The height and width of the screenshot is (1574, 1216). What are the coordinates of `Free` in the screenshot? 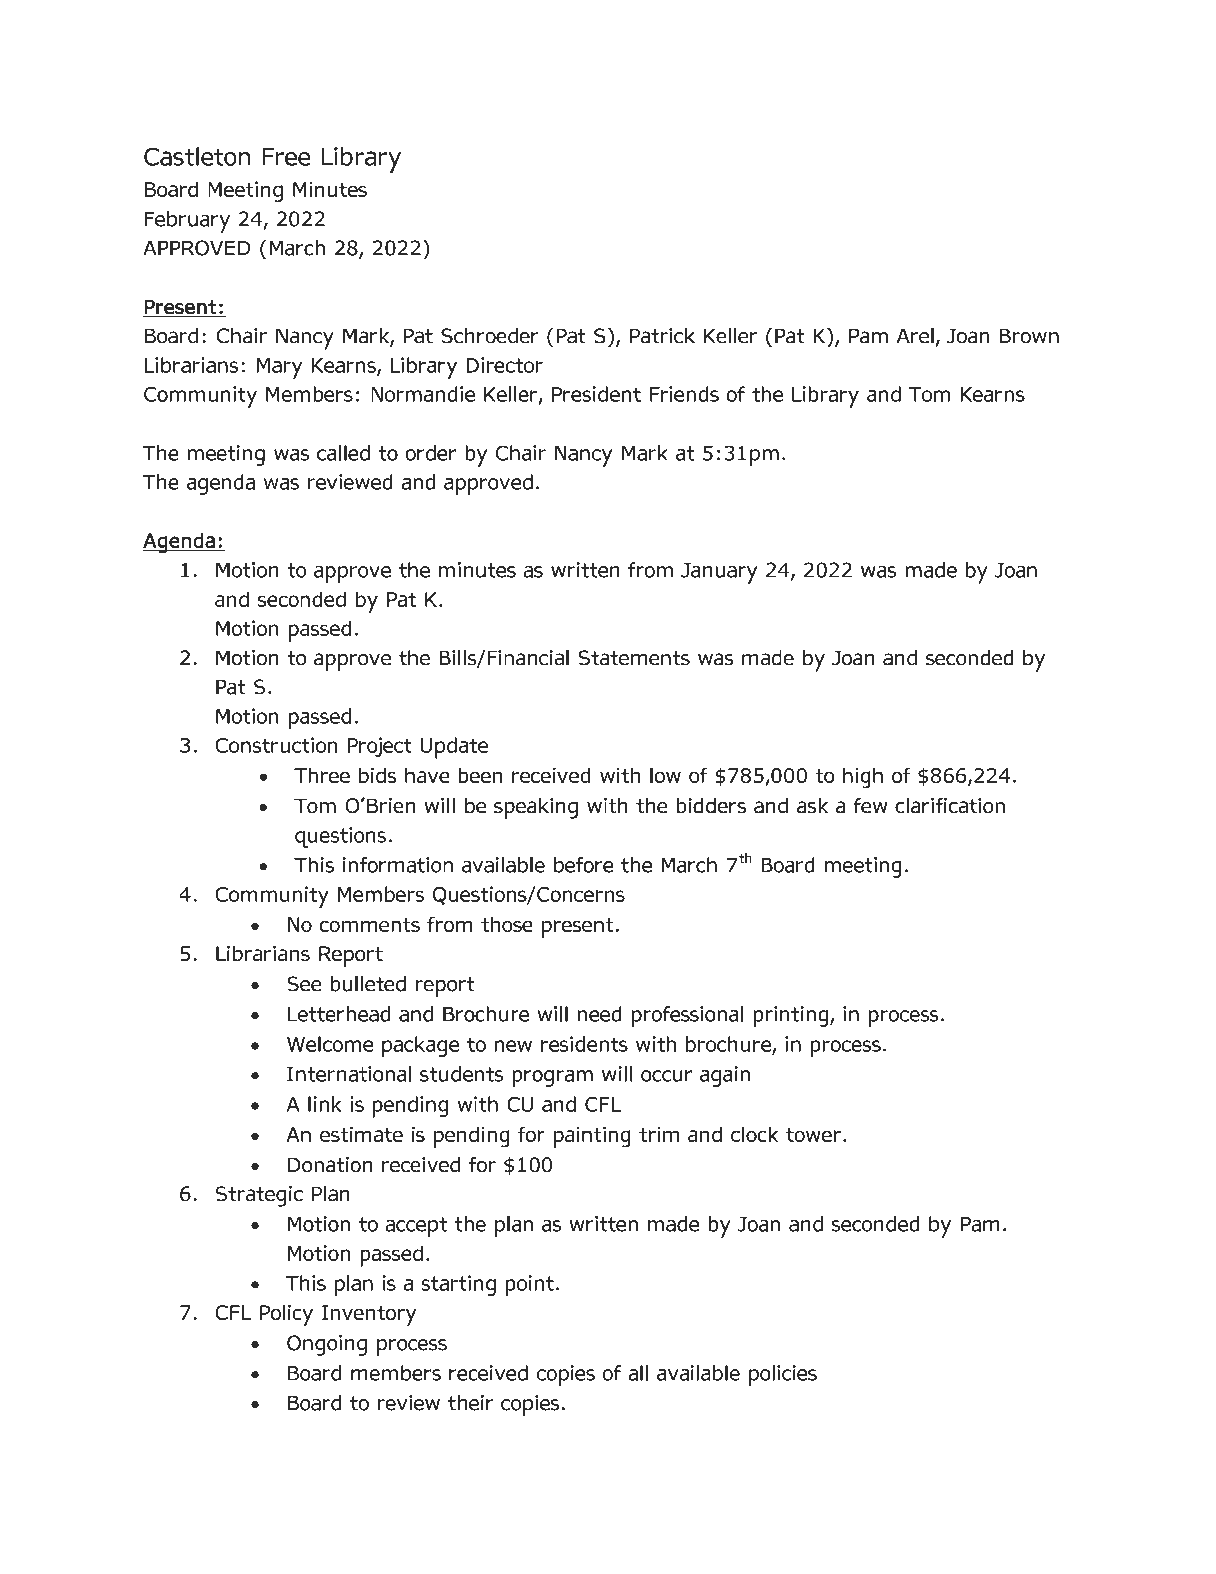 It's located at (286, 157).
